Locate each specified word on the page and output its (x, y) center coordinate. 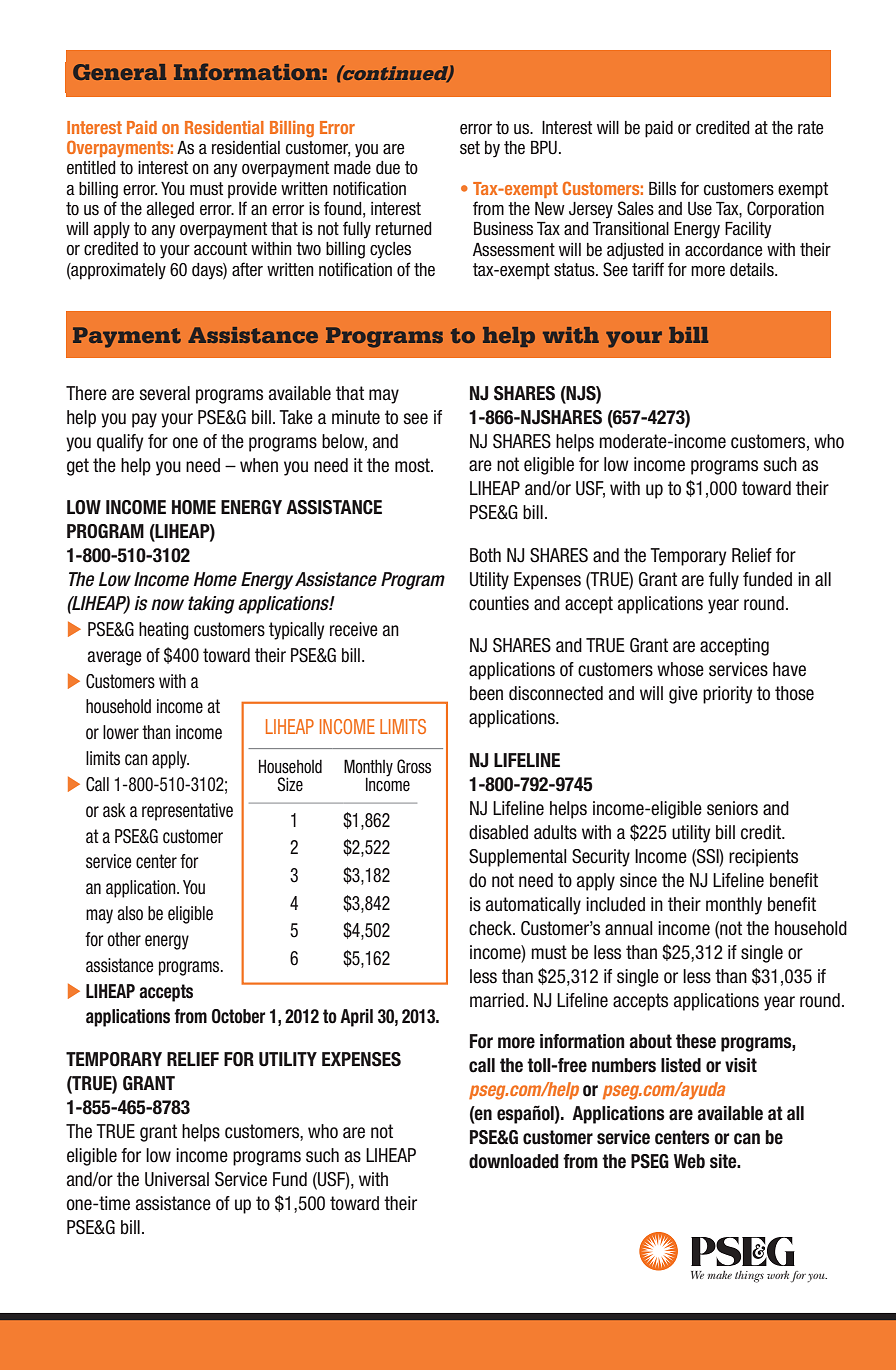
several (164, 393)
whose (680, 669)
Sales (636, 208)
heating (164, 631)
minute (356, 417)
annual (629, 928)
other (124, 939)
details (753, 270)
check (491, 928)
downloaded (514, 1161)
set (470, 148)
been (486, 693)
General (119, 72)
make (720, 1275)
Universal (177, 1179)
